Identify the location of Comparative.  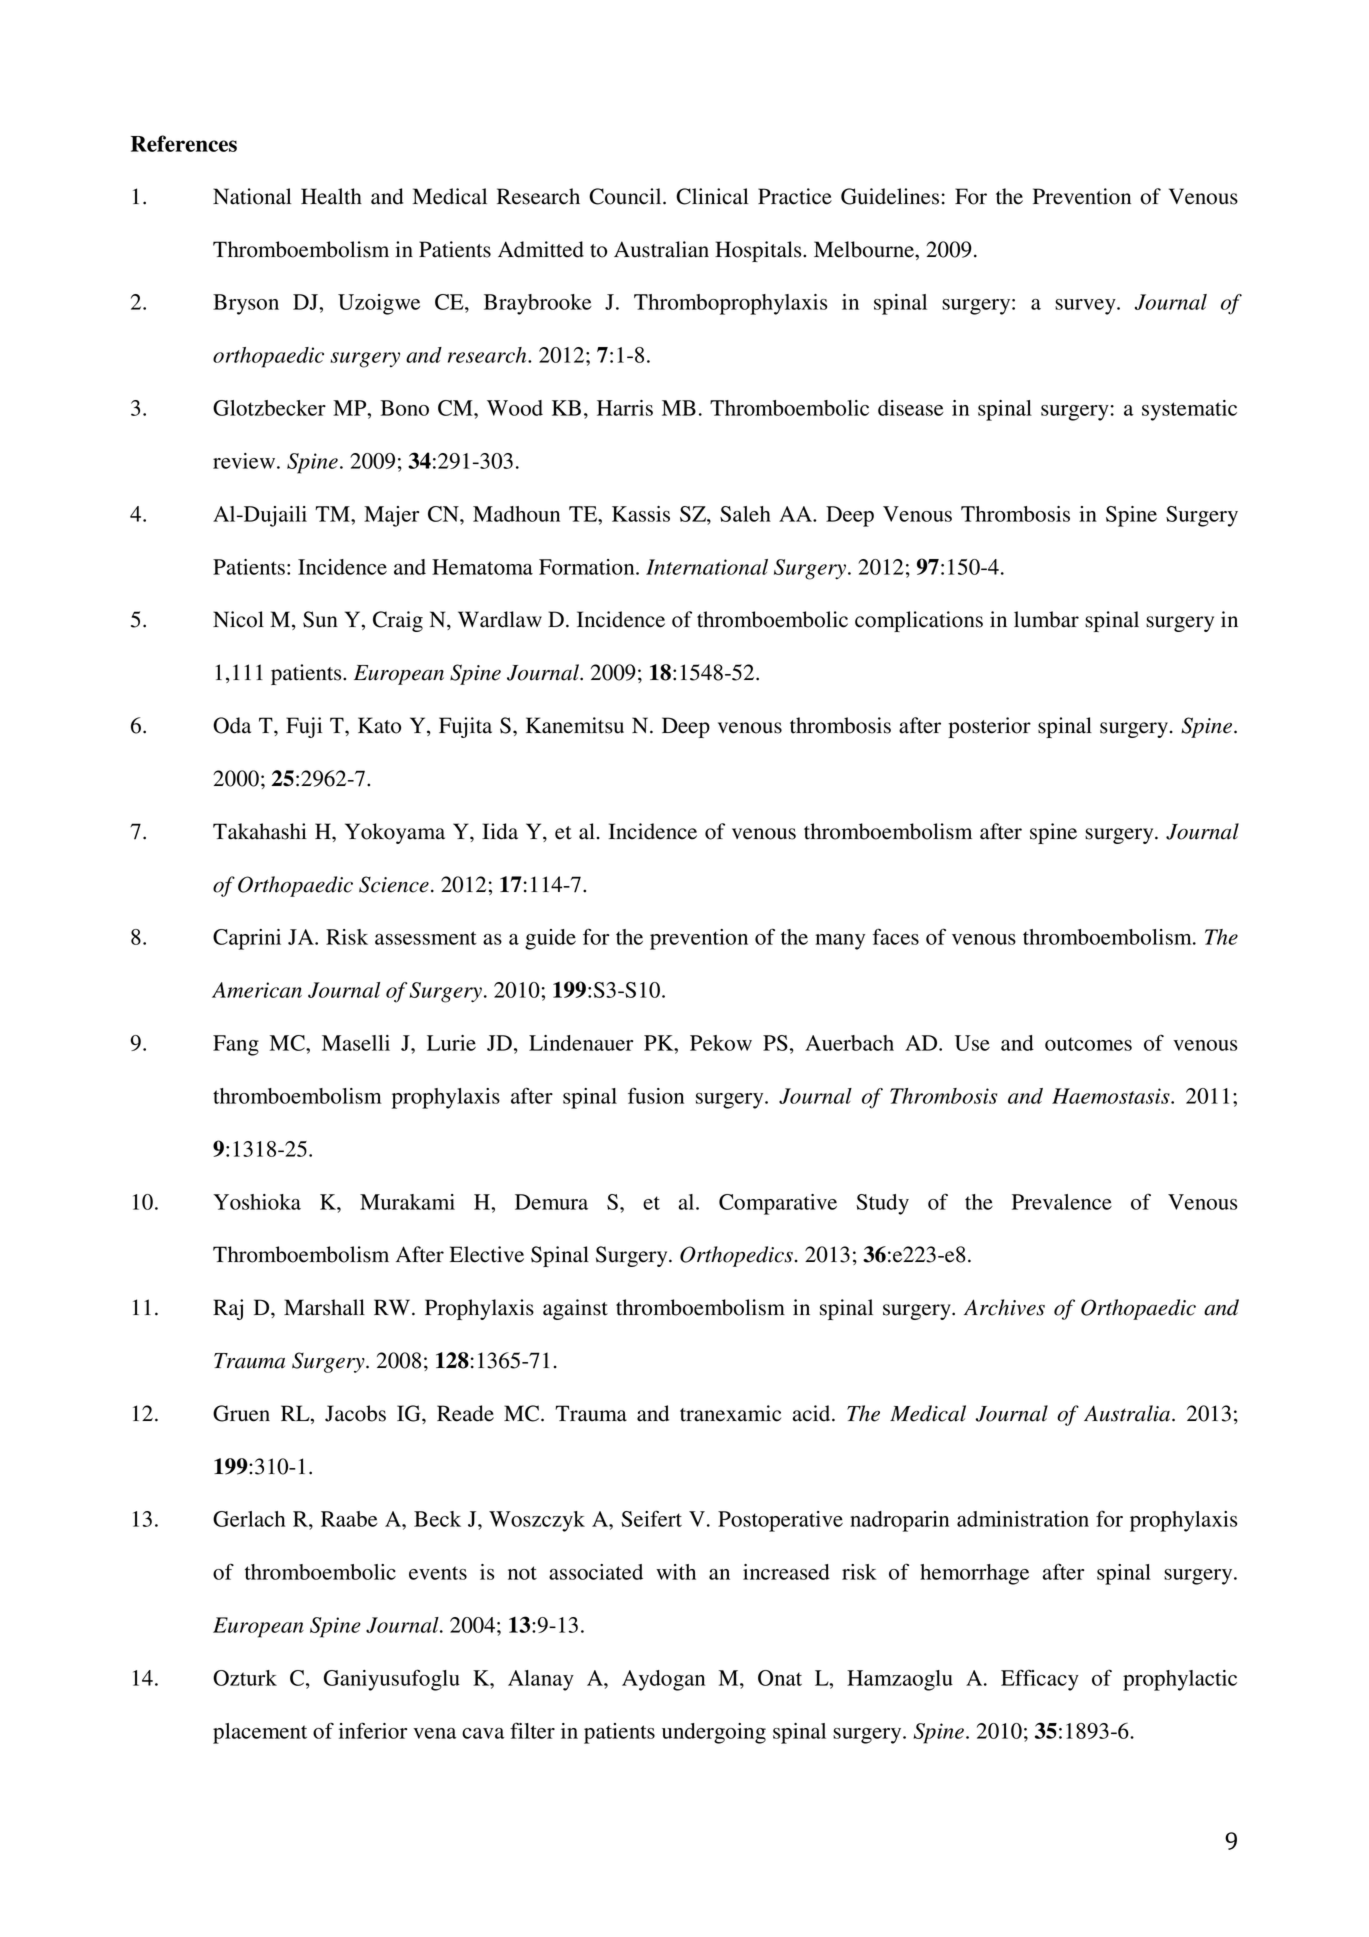
(778, 1204).
